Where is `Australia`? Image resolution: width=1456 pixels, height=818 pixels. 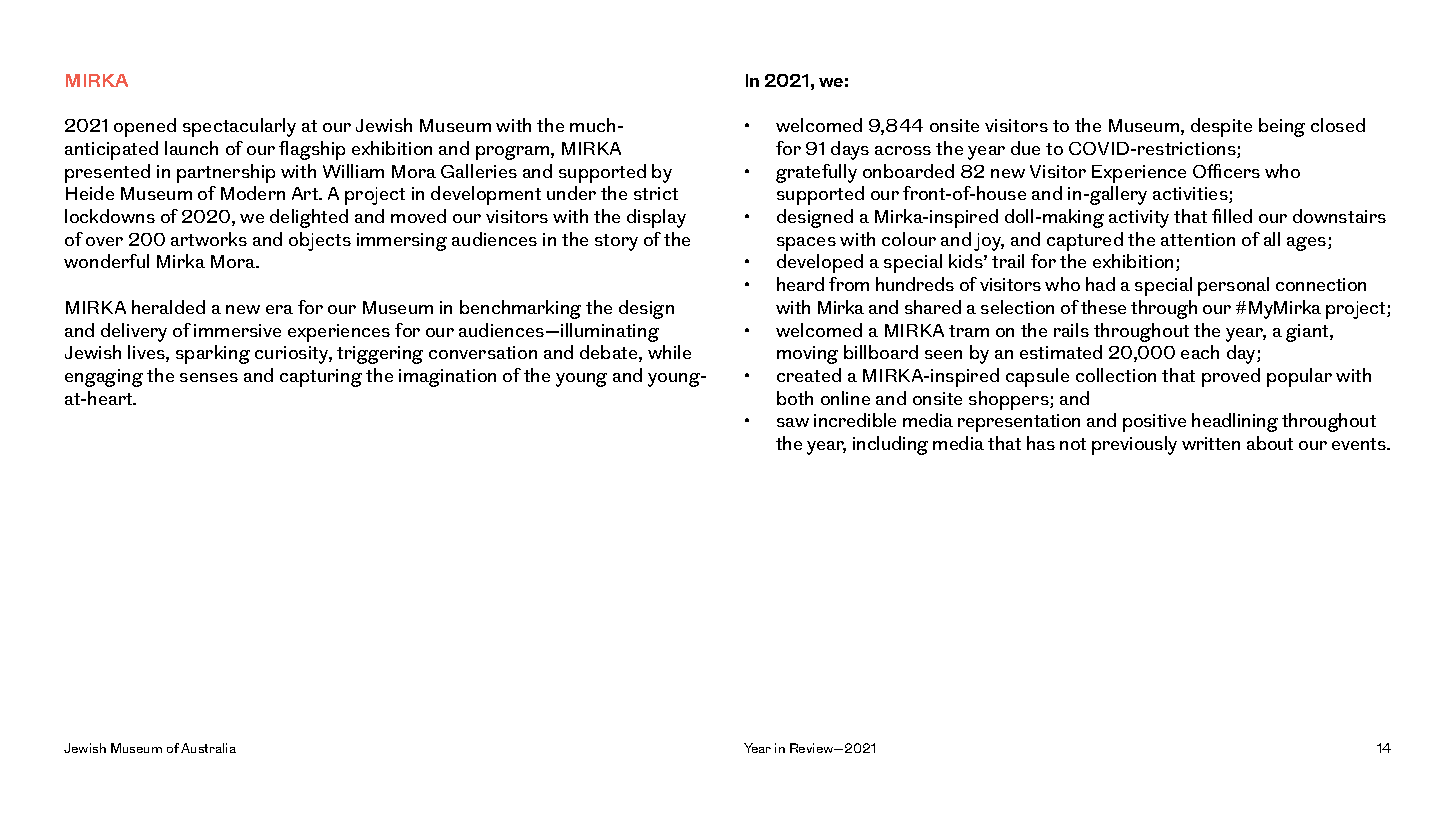
Australia is located at coordinates (208, 748).
